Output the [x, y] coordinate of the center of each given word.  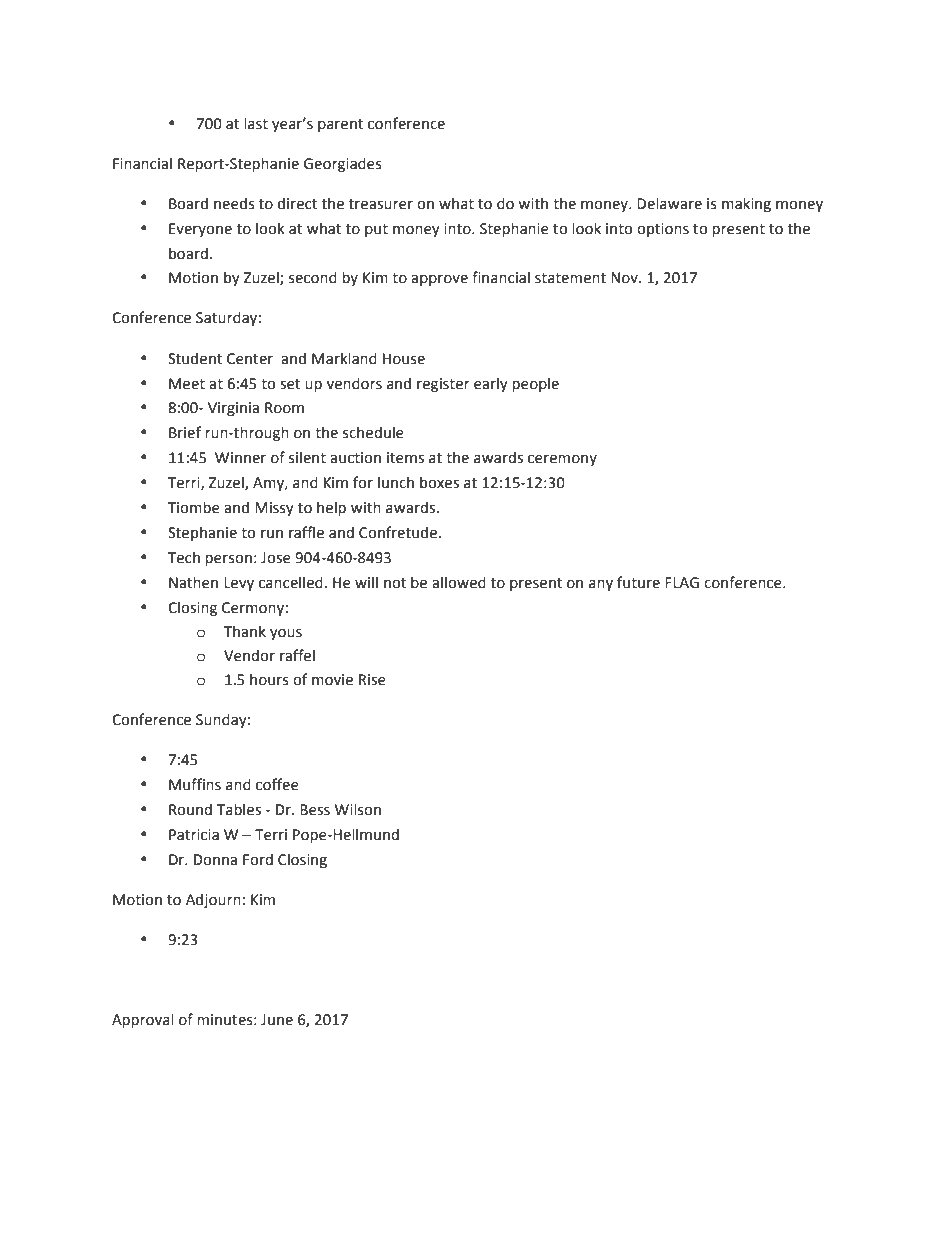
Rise [372, 680]
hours [269, 679]
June [277, 1020]
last [256, 123]
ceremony [562, 460]
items [405, 458]
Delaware [669, 203]
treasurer [381, 204]
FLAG [682, 583]
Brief [185, 432]
